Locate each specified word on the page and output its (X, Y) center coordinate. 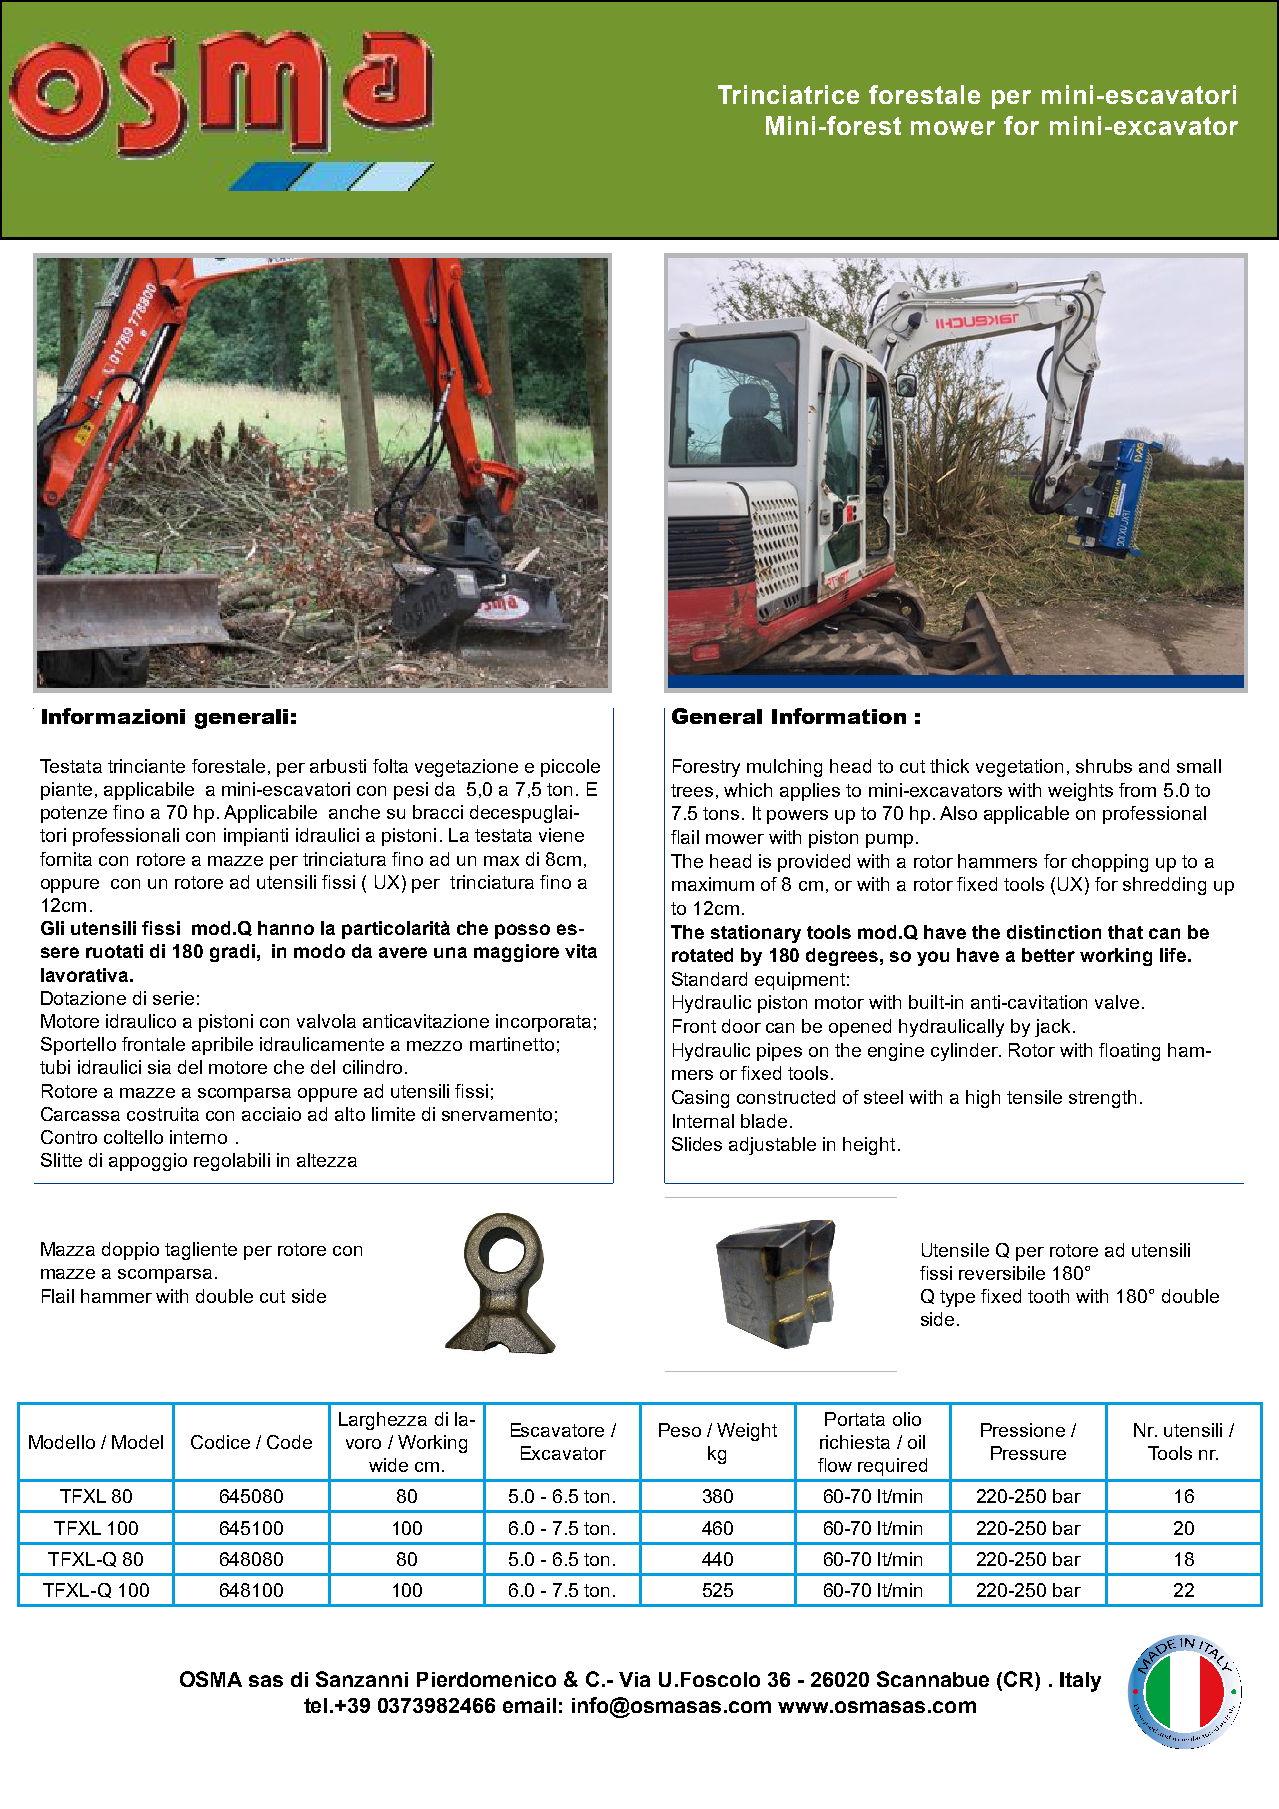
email (529, 1705)
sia (159, 1067)
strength (1102, 1099)
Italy (1080, 1682)
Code (289, 1442)
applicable (1026, 815)
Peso (680, 1430)
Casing (700, 1099)
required (892, 1467)
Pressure (1028, 1453)
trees (692, 790)
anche (354, 812)
